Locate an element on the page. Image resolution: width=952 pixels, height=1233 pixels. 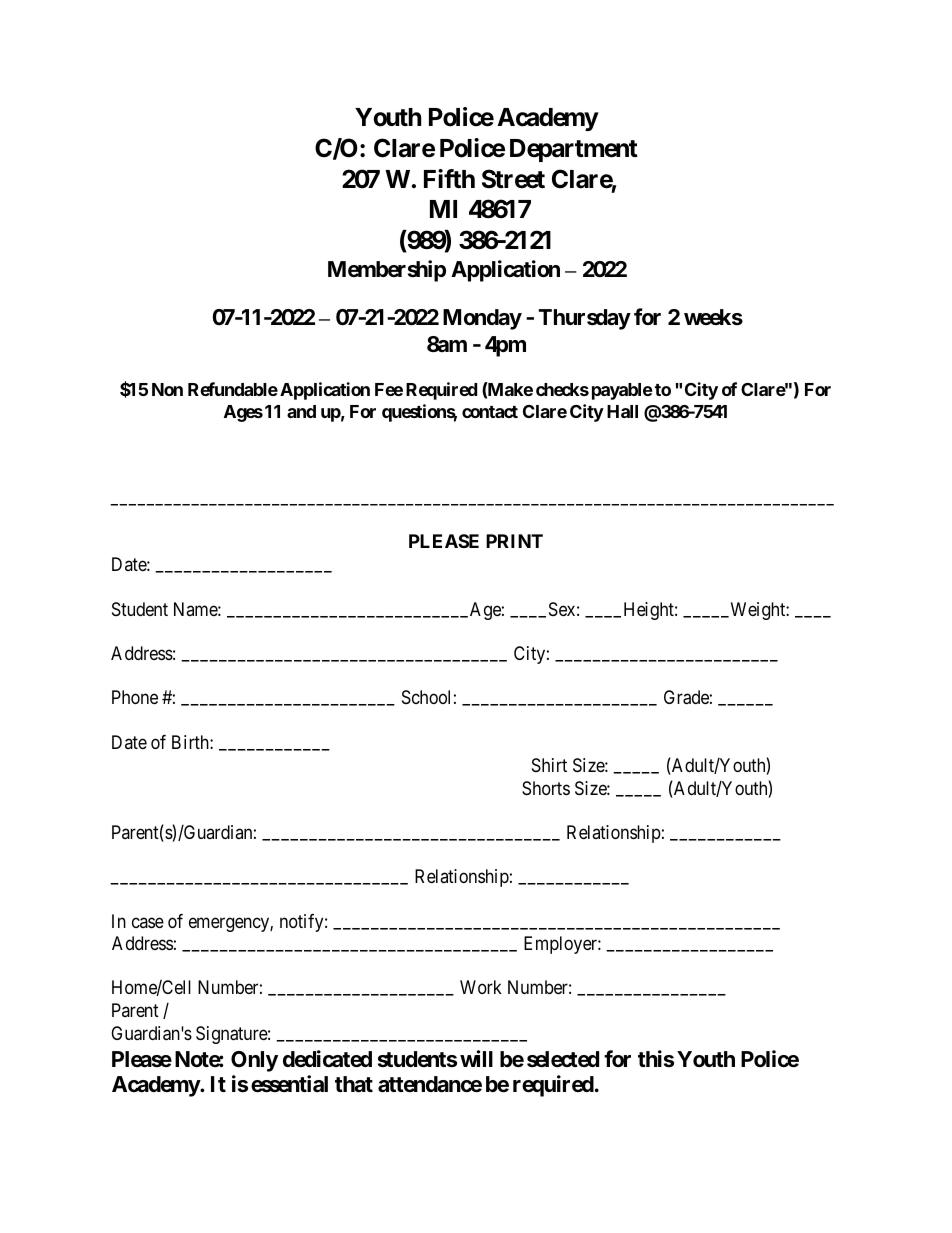
Non is located at coordinates (167, 389).
